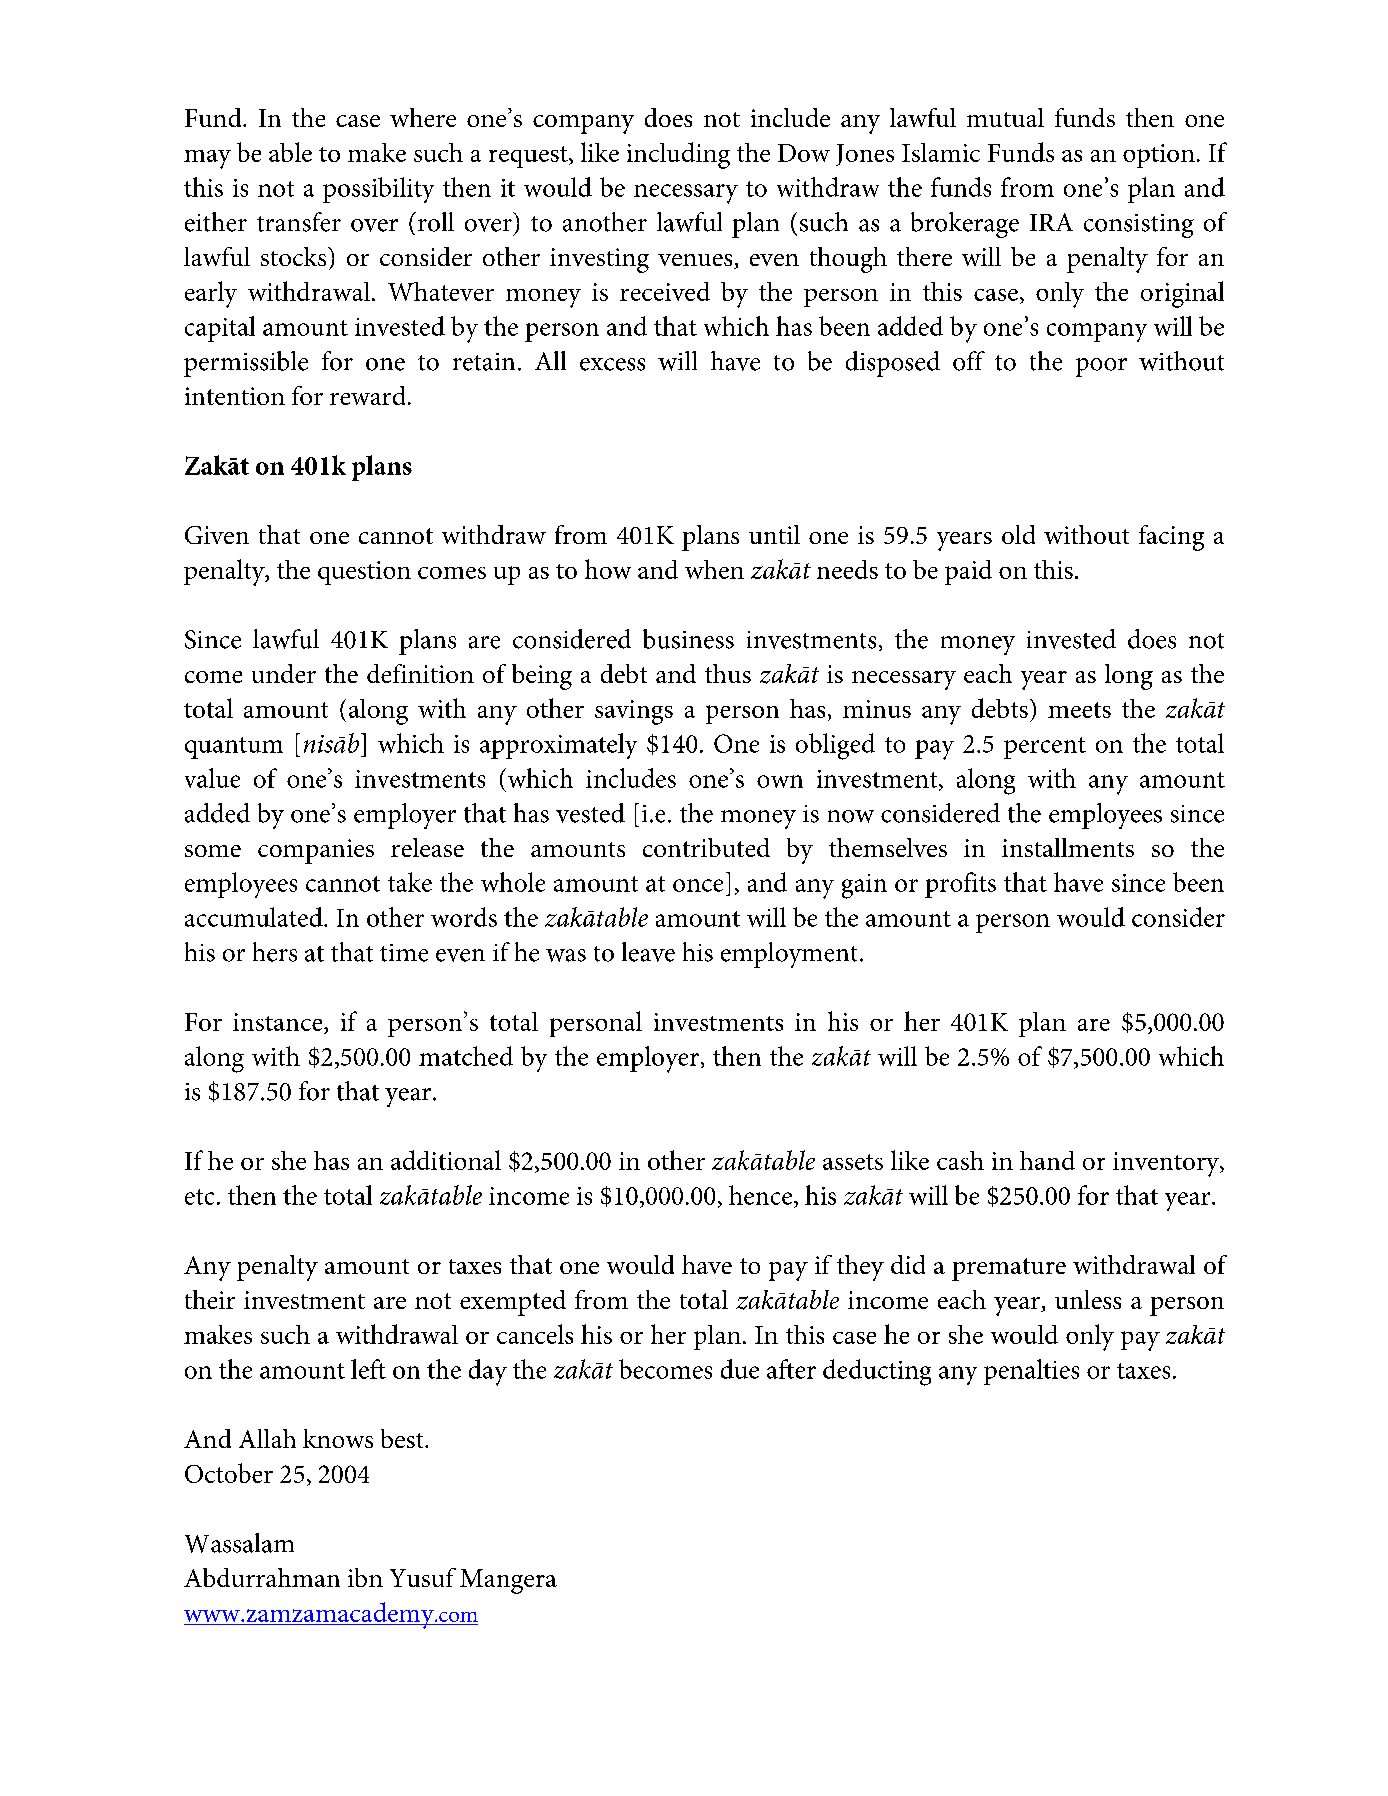 Image resolution: width=1388 pixels, height=1796 pixels. Describe the element at coordinates (316, 851) in the image. I see `companies` at that location.
